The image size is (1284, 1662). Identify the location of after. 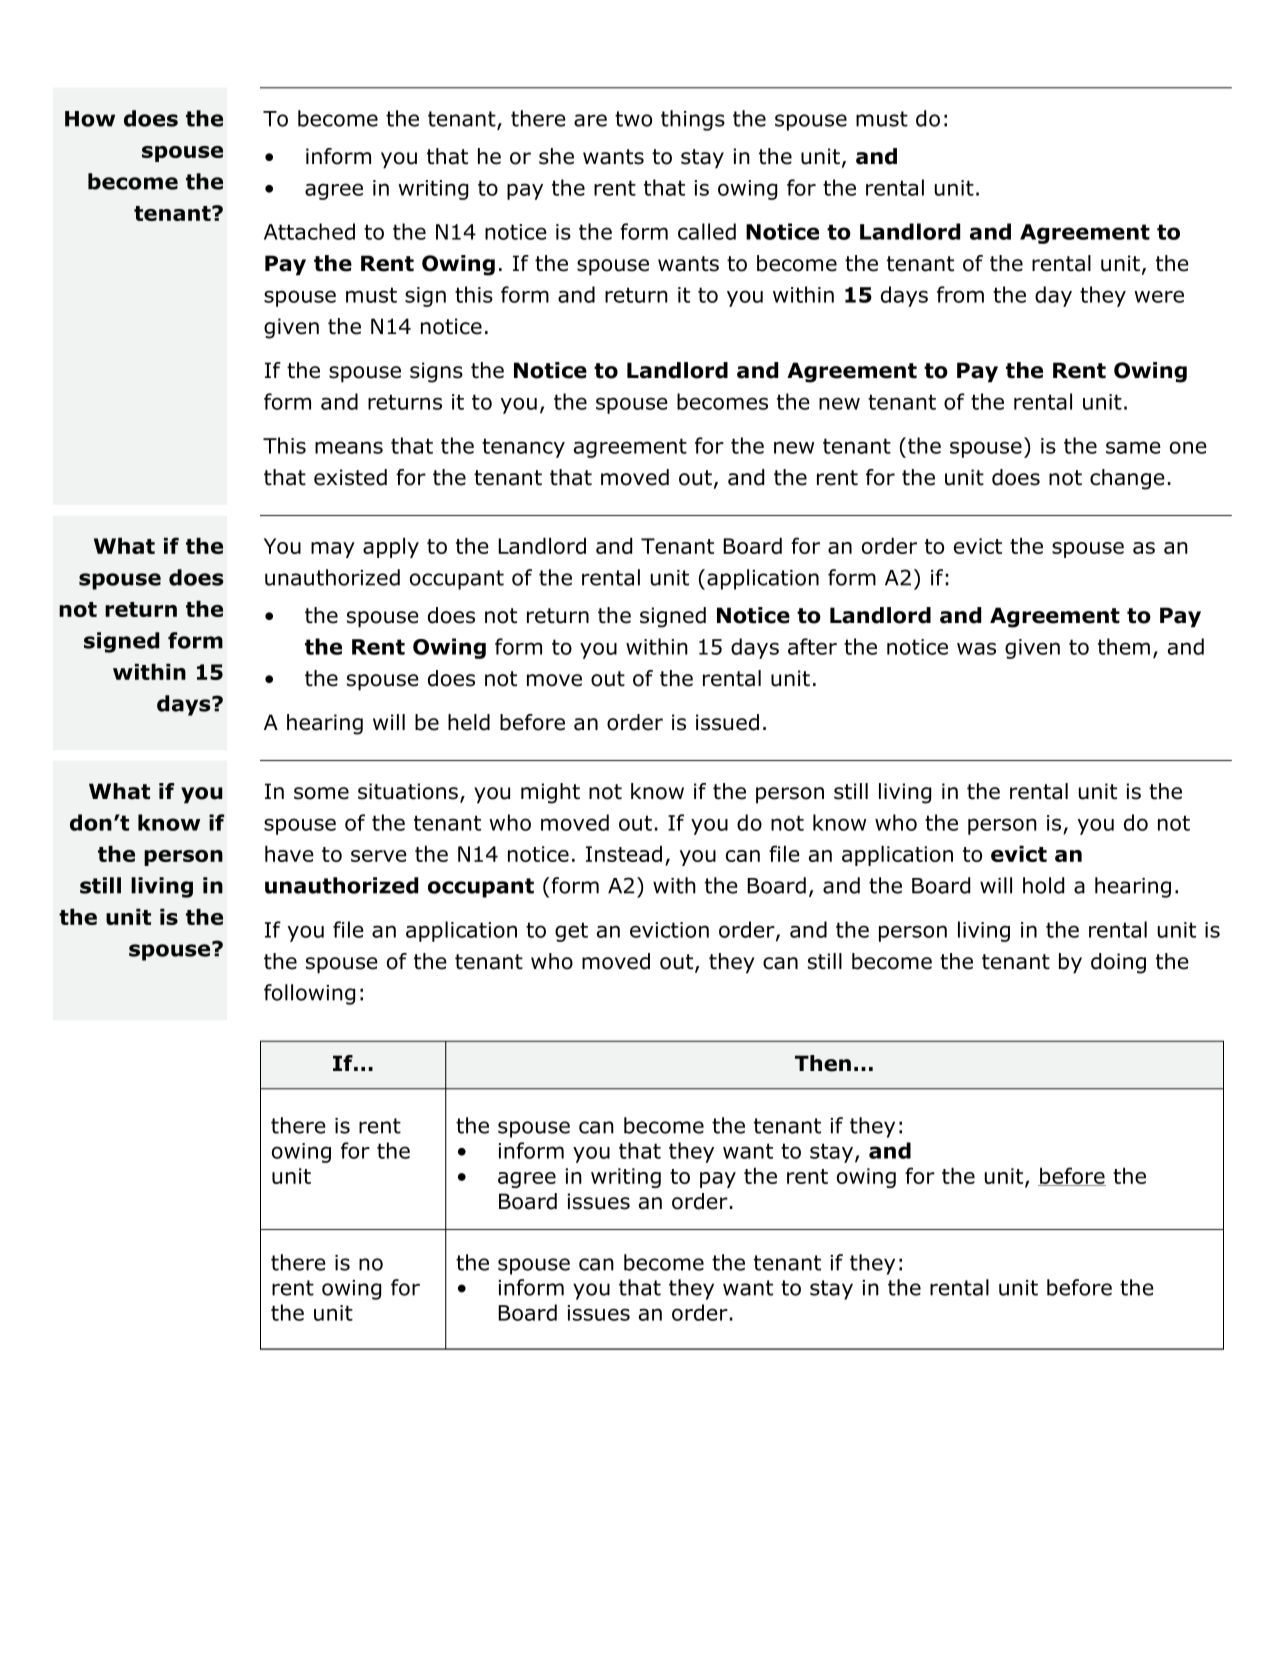
(812, 646).
